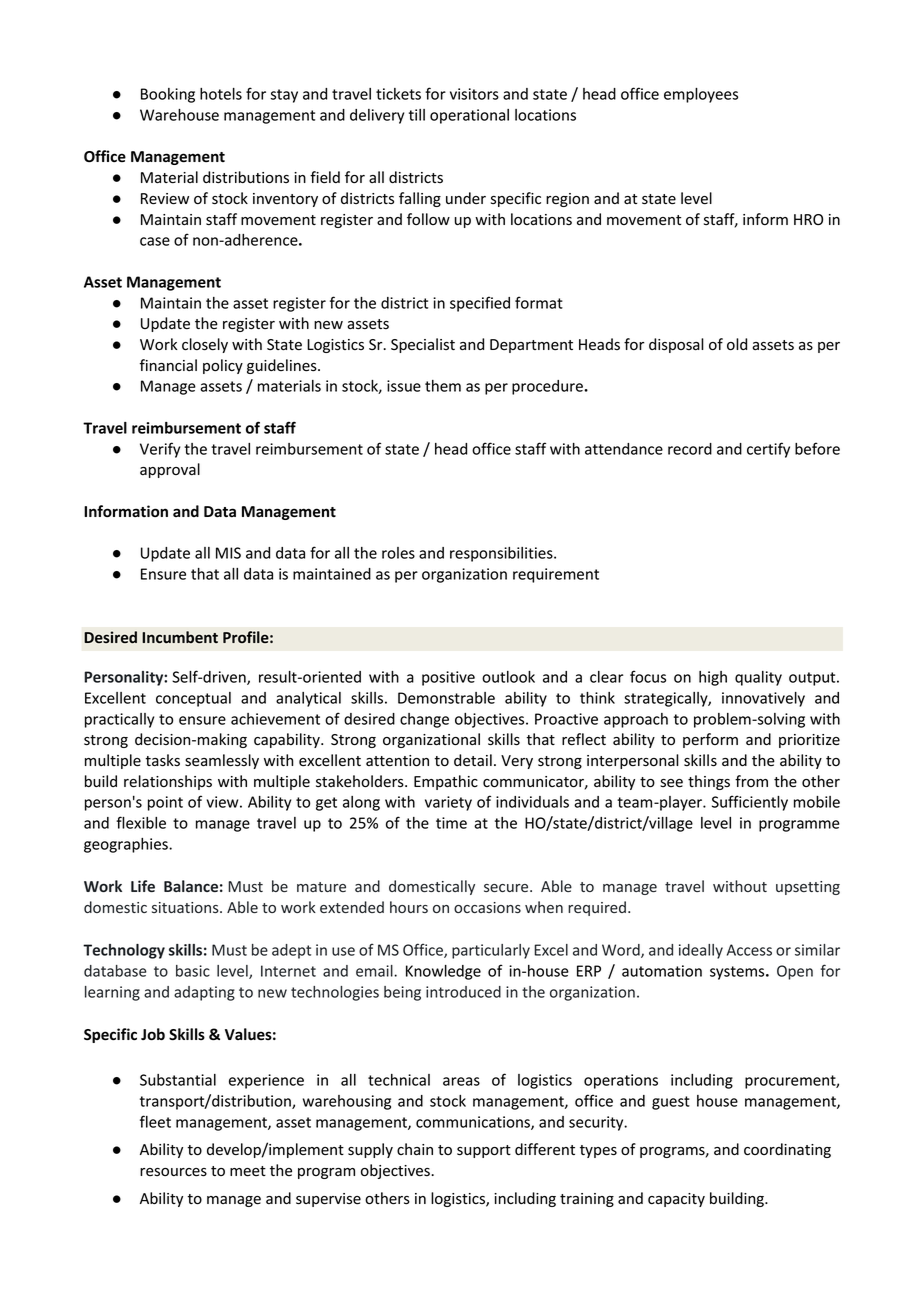 The height and width of the screenshot is (1308, 924). Describe the element at coordinates (180, 637) in the screenshot. I see `Incumbent` at that location.
